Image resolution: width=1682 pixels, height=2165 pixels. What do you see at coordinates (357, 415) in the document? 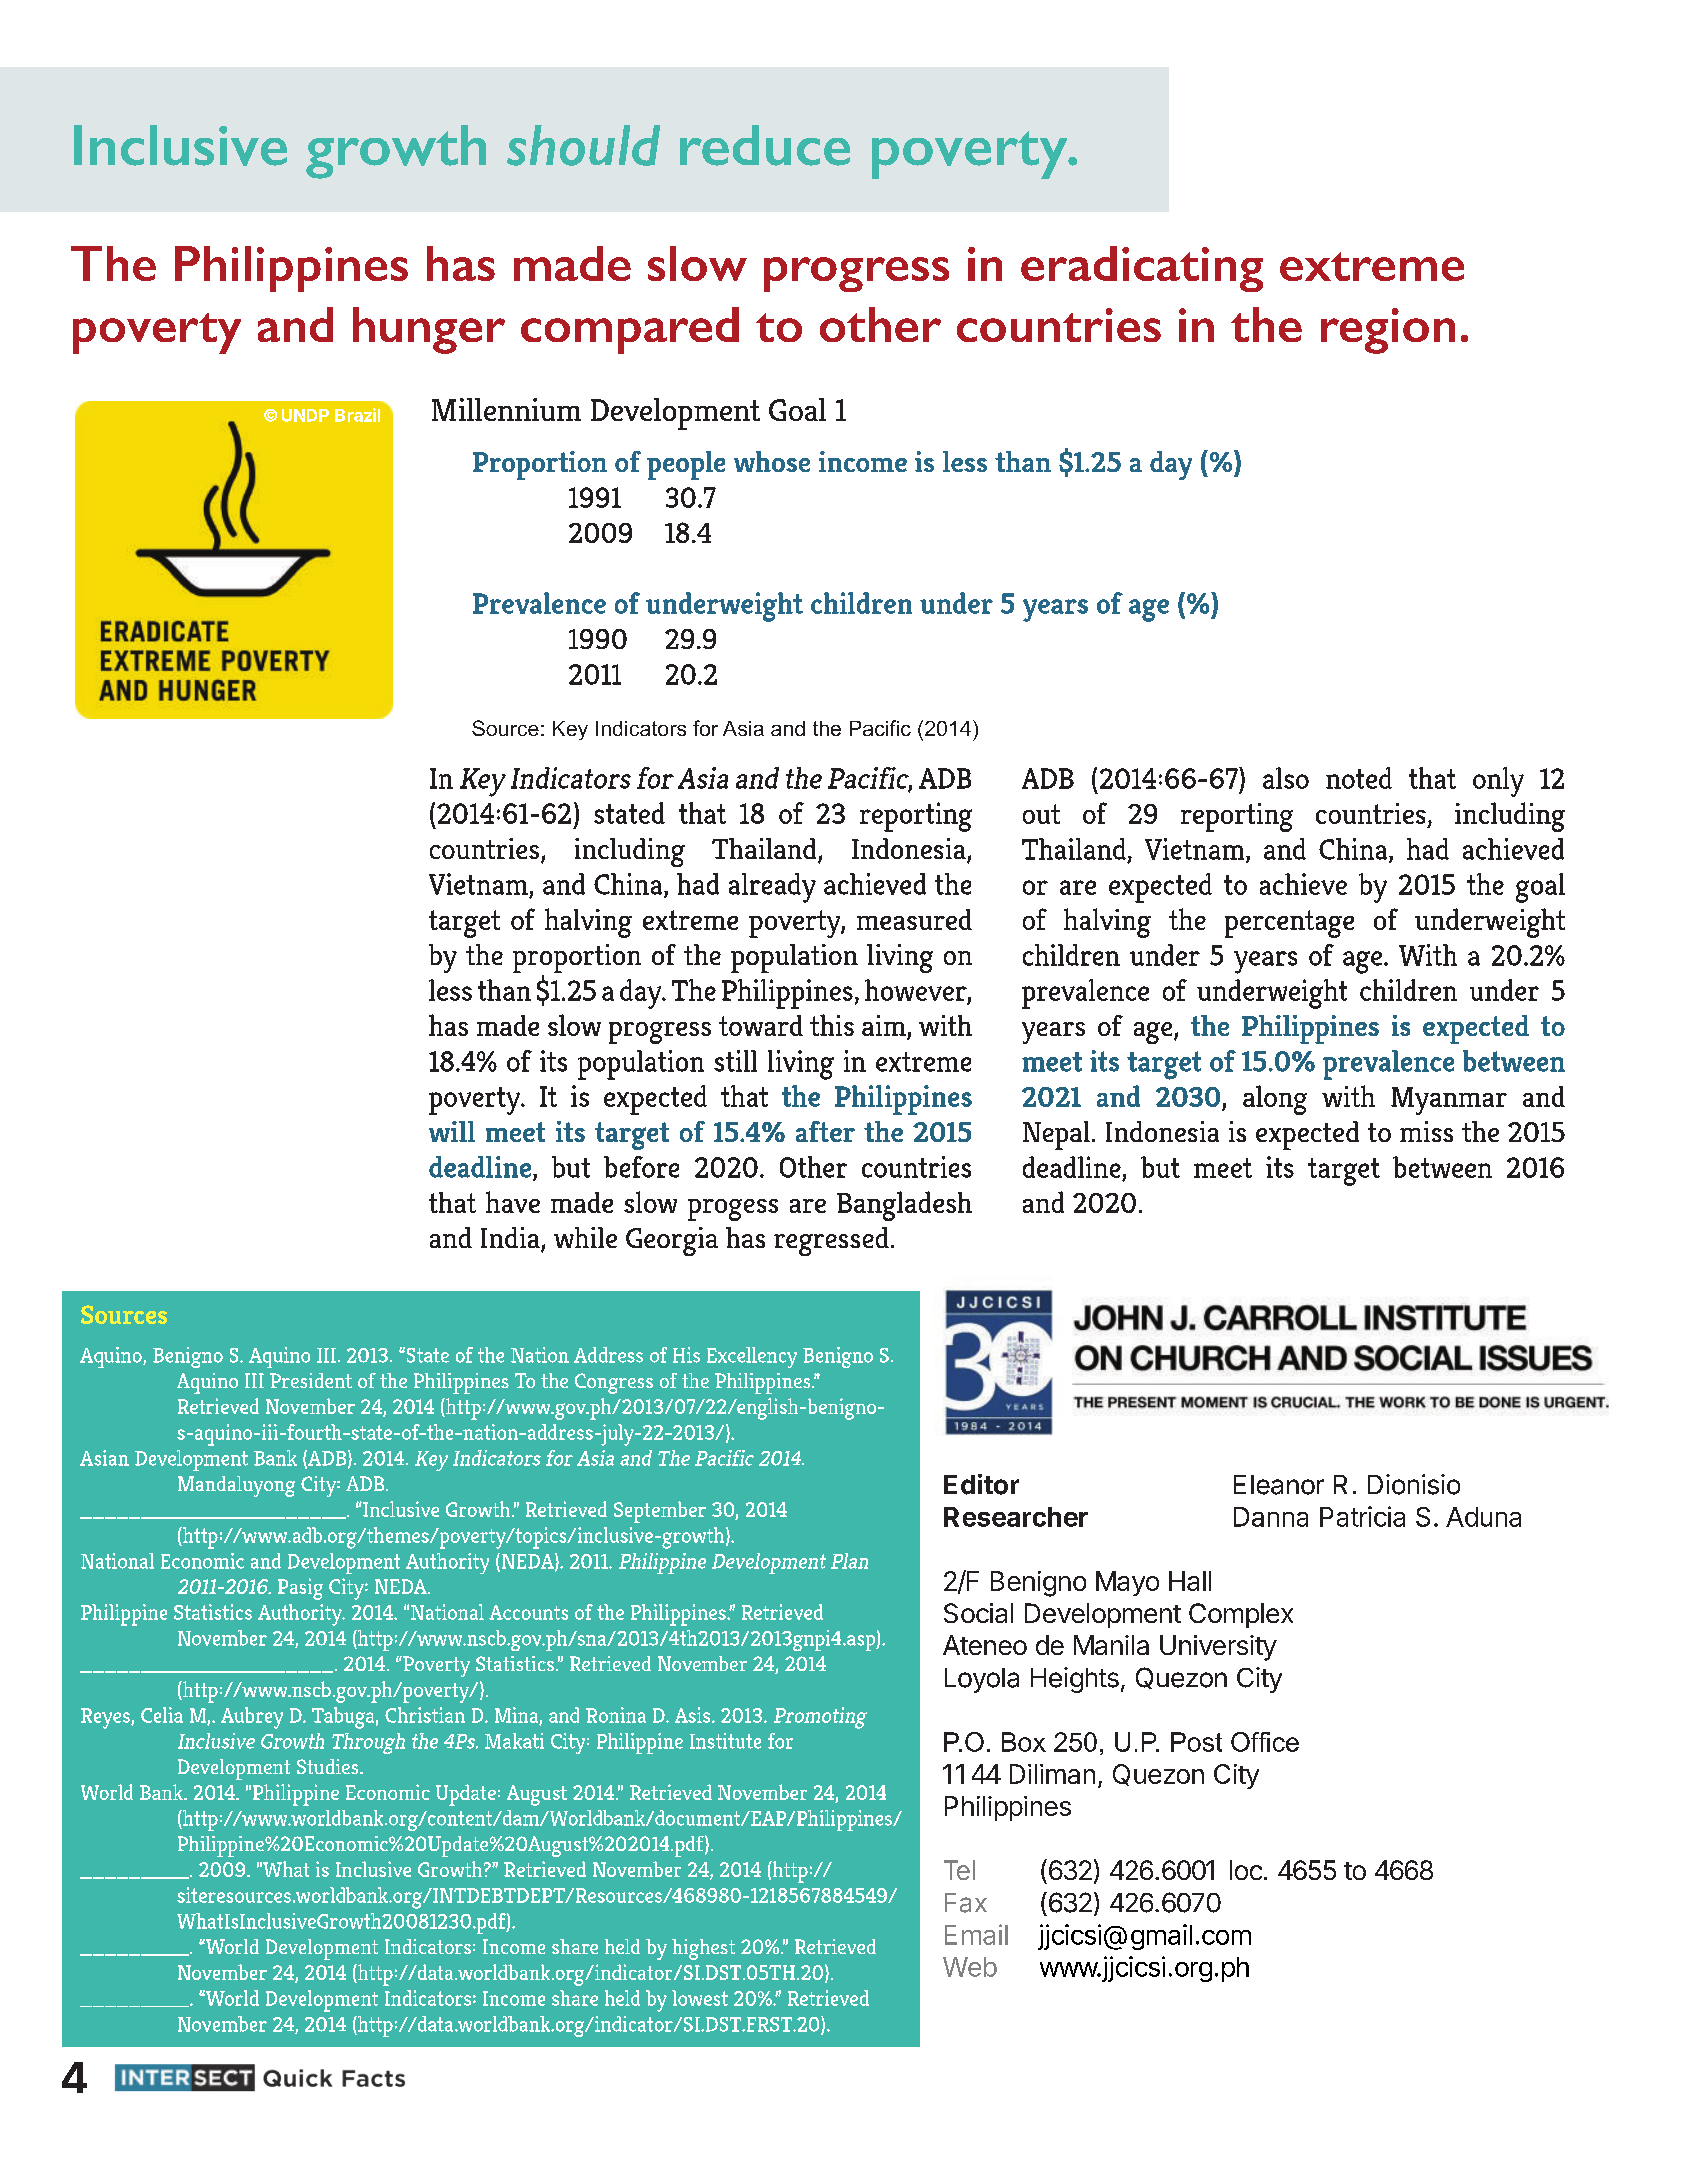
I see `Brazil` at bounding box center [357, 415].
